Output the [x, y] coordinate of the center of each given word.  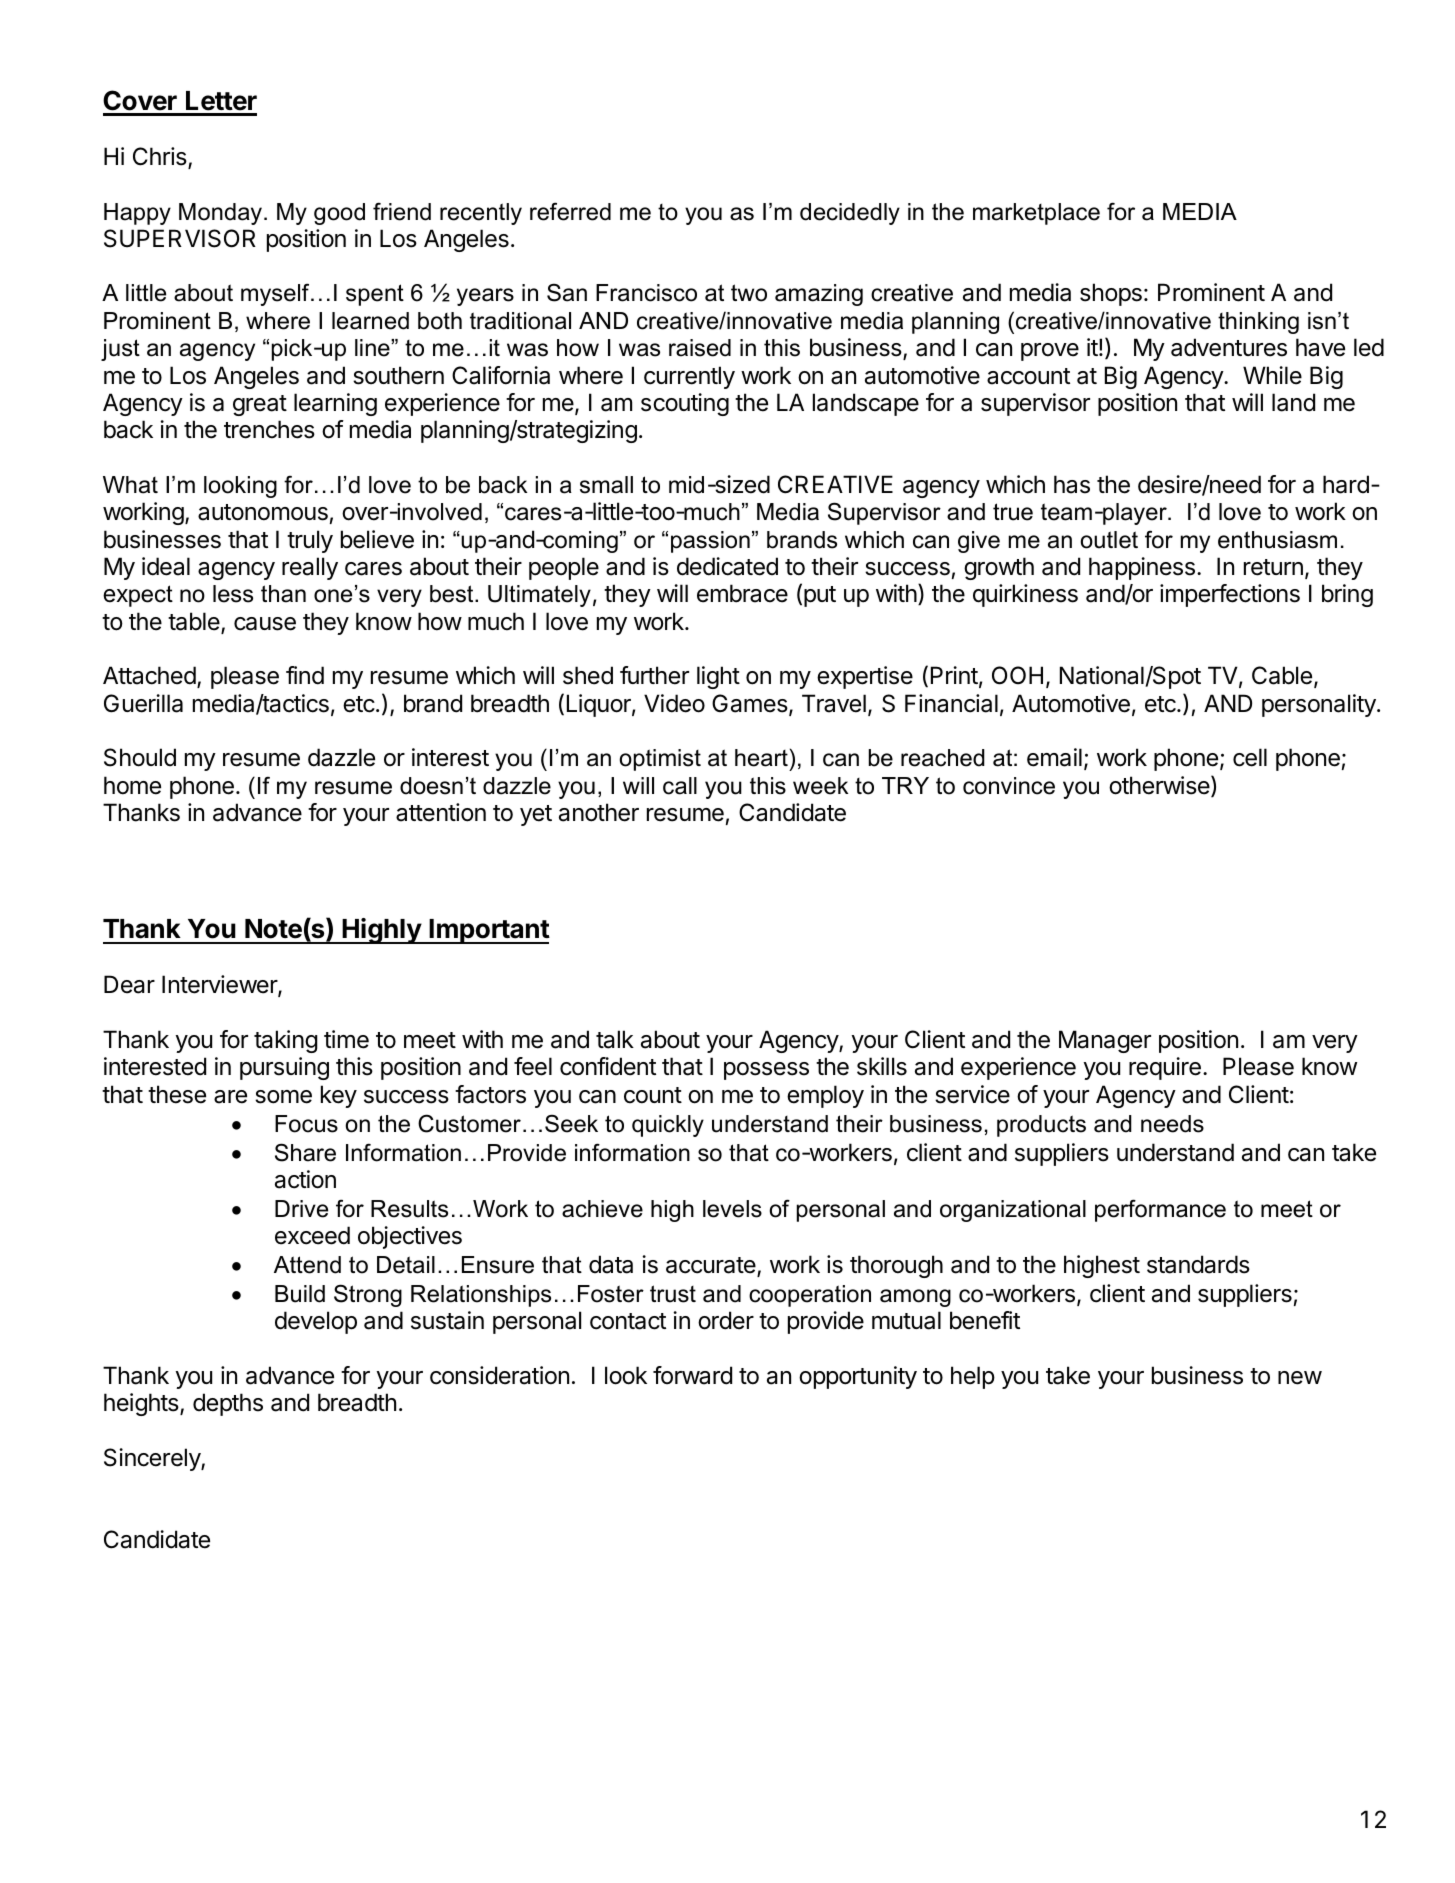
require [1165, 1068]
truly [310, 541]
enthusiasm [1277, 540]
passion [710, 542]
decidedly [850, 214]
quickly [668, 1126]
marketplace [1036, 214]
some [283, 1097]
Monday [220, 214]
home [132, 785]
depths [228, 1404]
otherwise [1160, 786]
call [680, 786]
